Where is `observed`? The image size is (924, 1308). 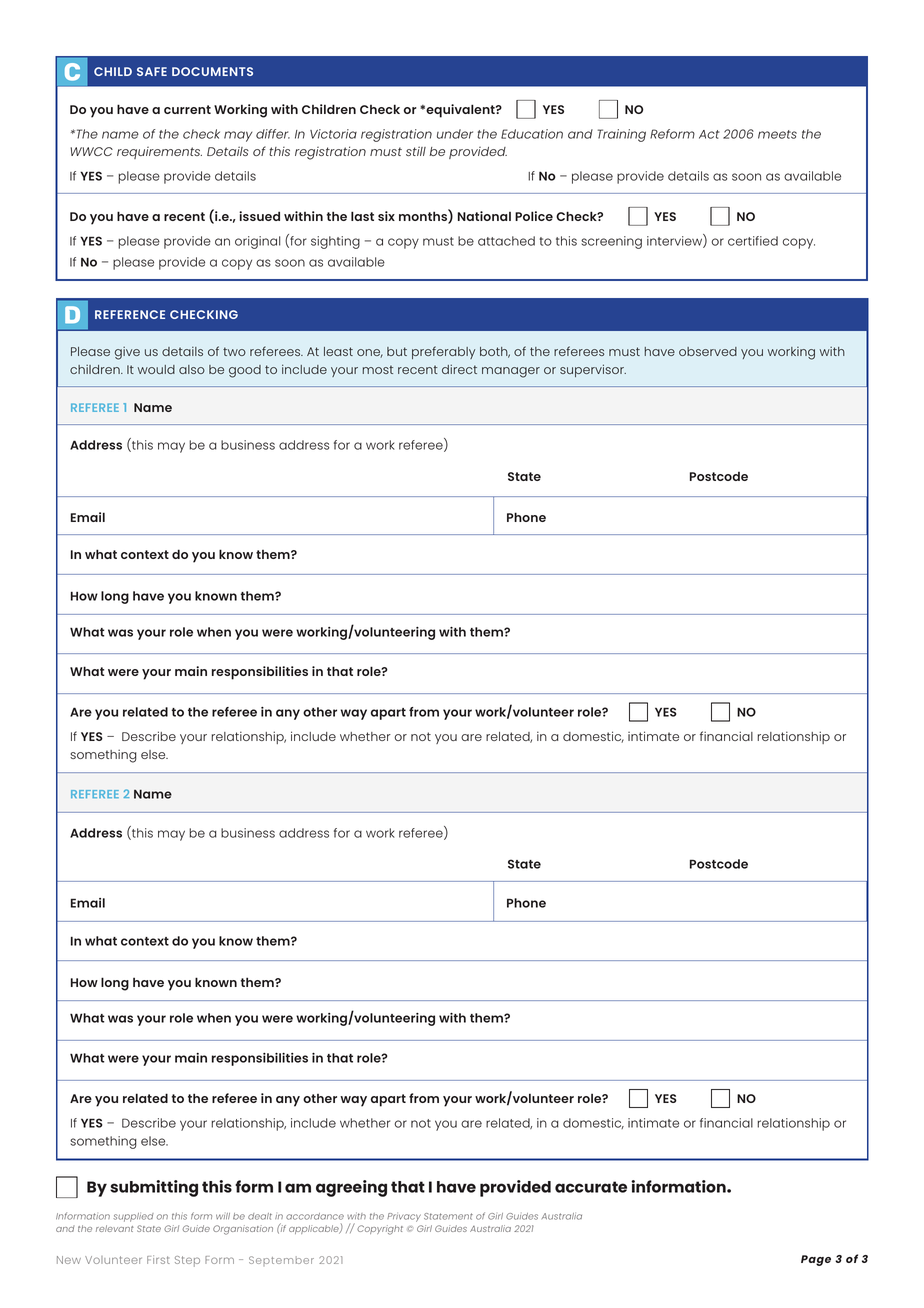
observed is located at coordinates (708, 351).
